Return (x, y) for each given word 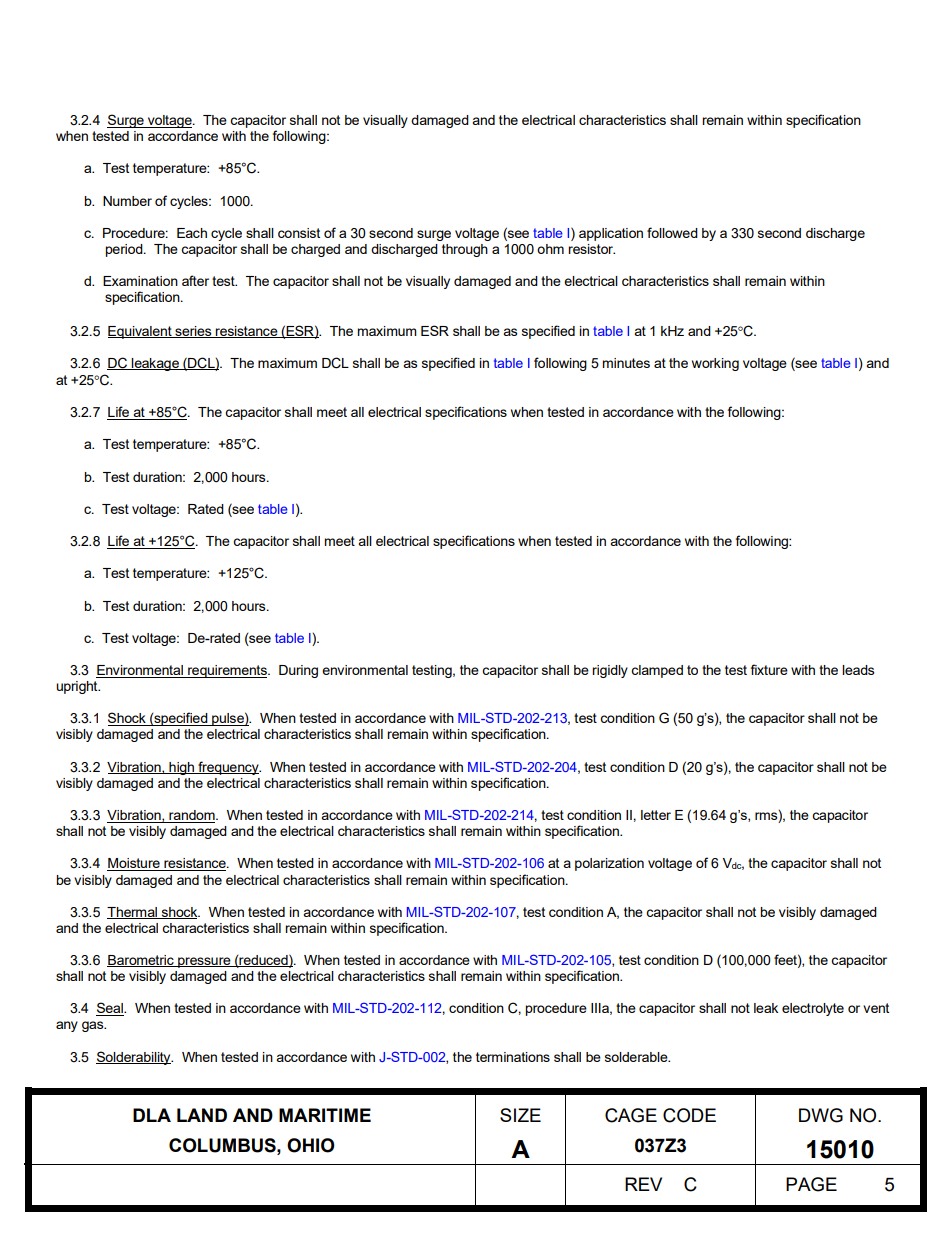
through (465, 250)
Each (192, 233)
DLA (152, 1115)
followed (672, 232)
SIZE (520, 1115)
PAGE (811, 1184)
